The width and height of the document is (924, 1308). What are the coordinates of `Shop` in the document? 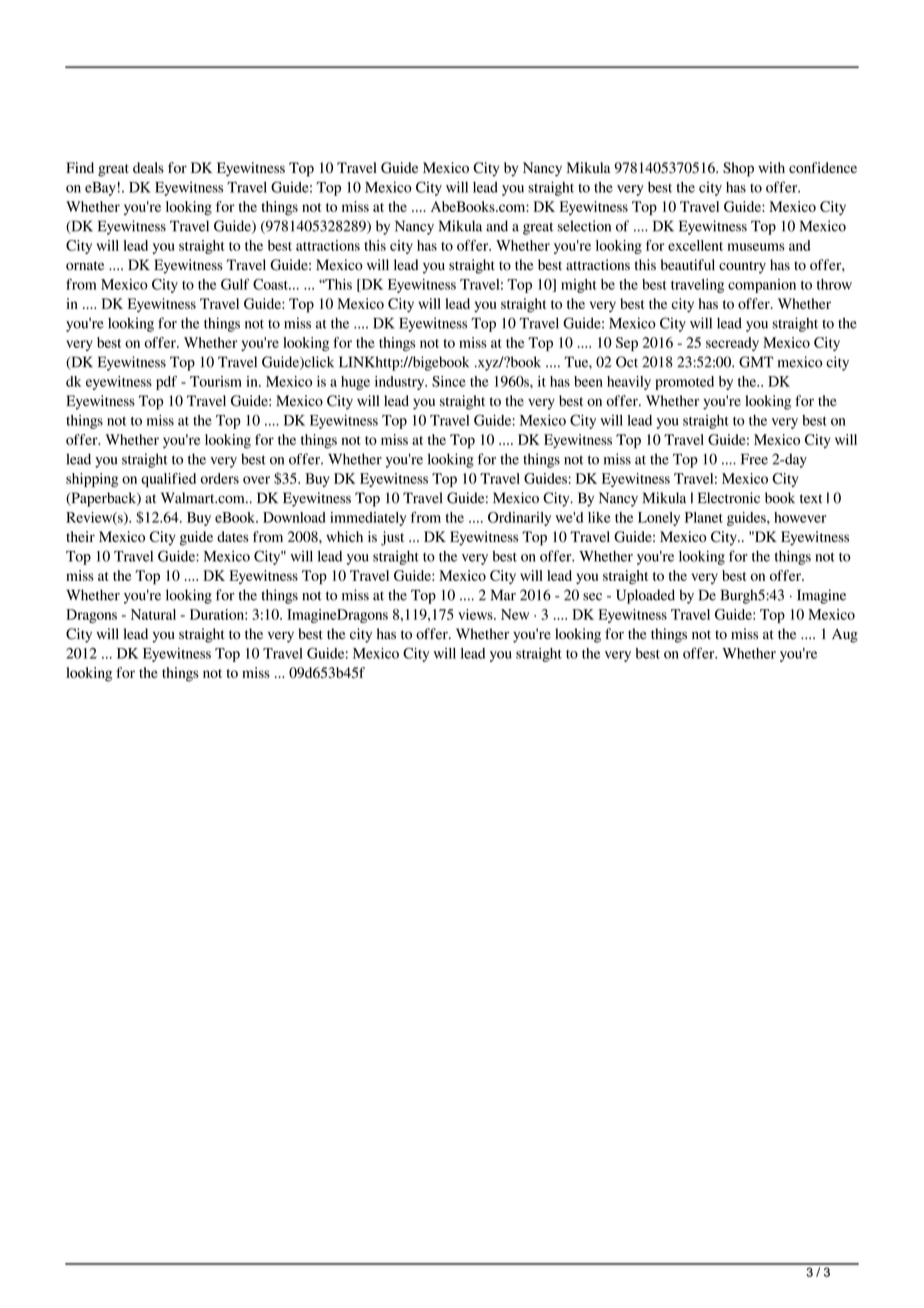 It's located at (738, 169).
